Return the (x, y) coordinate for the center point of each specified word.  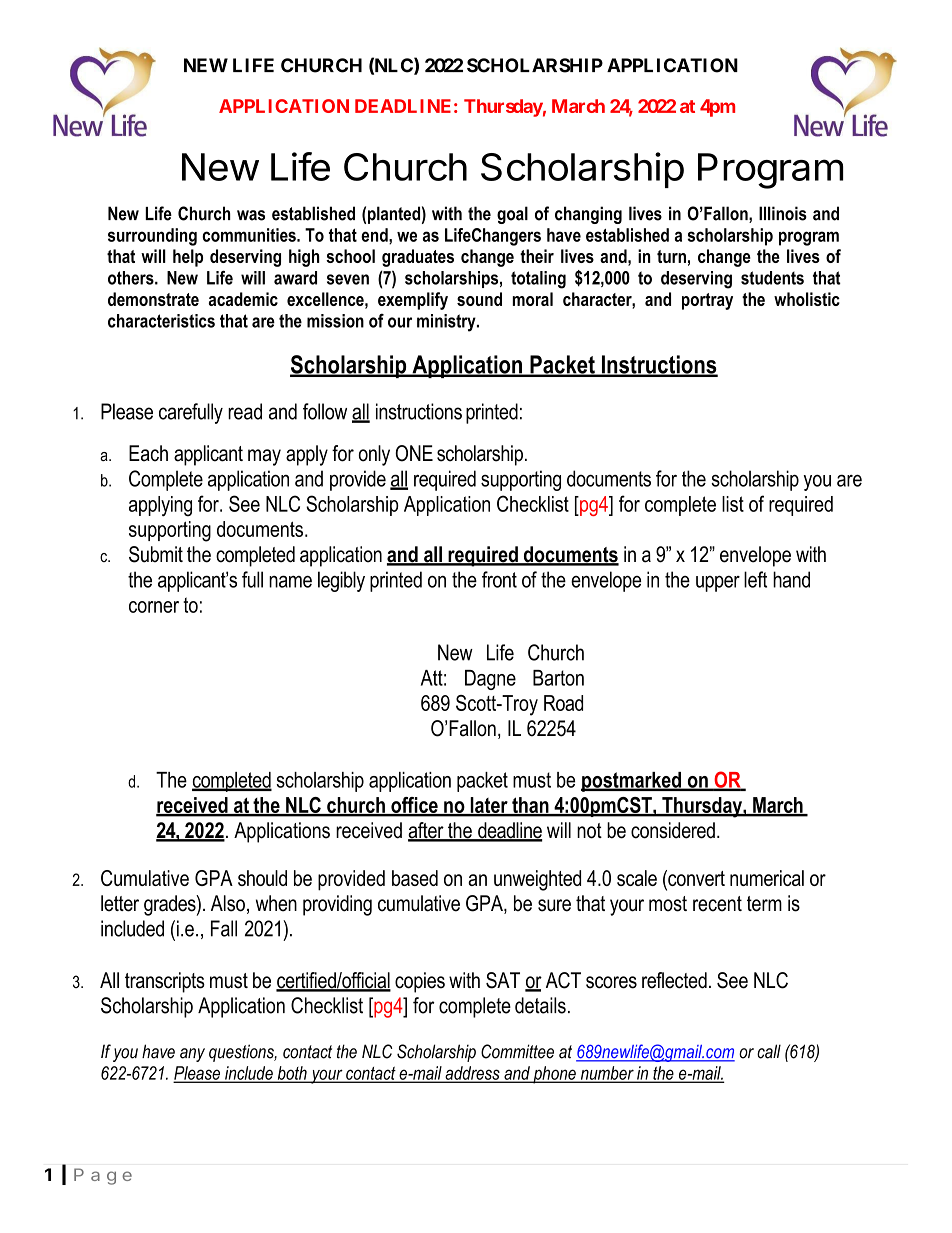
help (188, 258)
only (374, 455)
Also (228, 903)
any (192, 1055)
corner (154, 607)
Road (563, 703)
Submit (156, 554)
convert (695, 879)
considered (673, 830)
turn (671, 256)
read (245, 411)
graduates (418, 258)
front (499, 579)
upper (718, 583)
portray (707, 301)
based (415, 878)
